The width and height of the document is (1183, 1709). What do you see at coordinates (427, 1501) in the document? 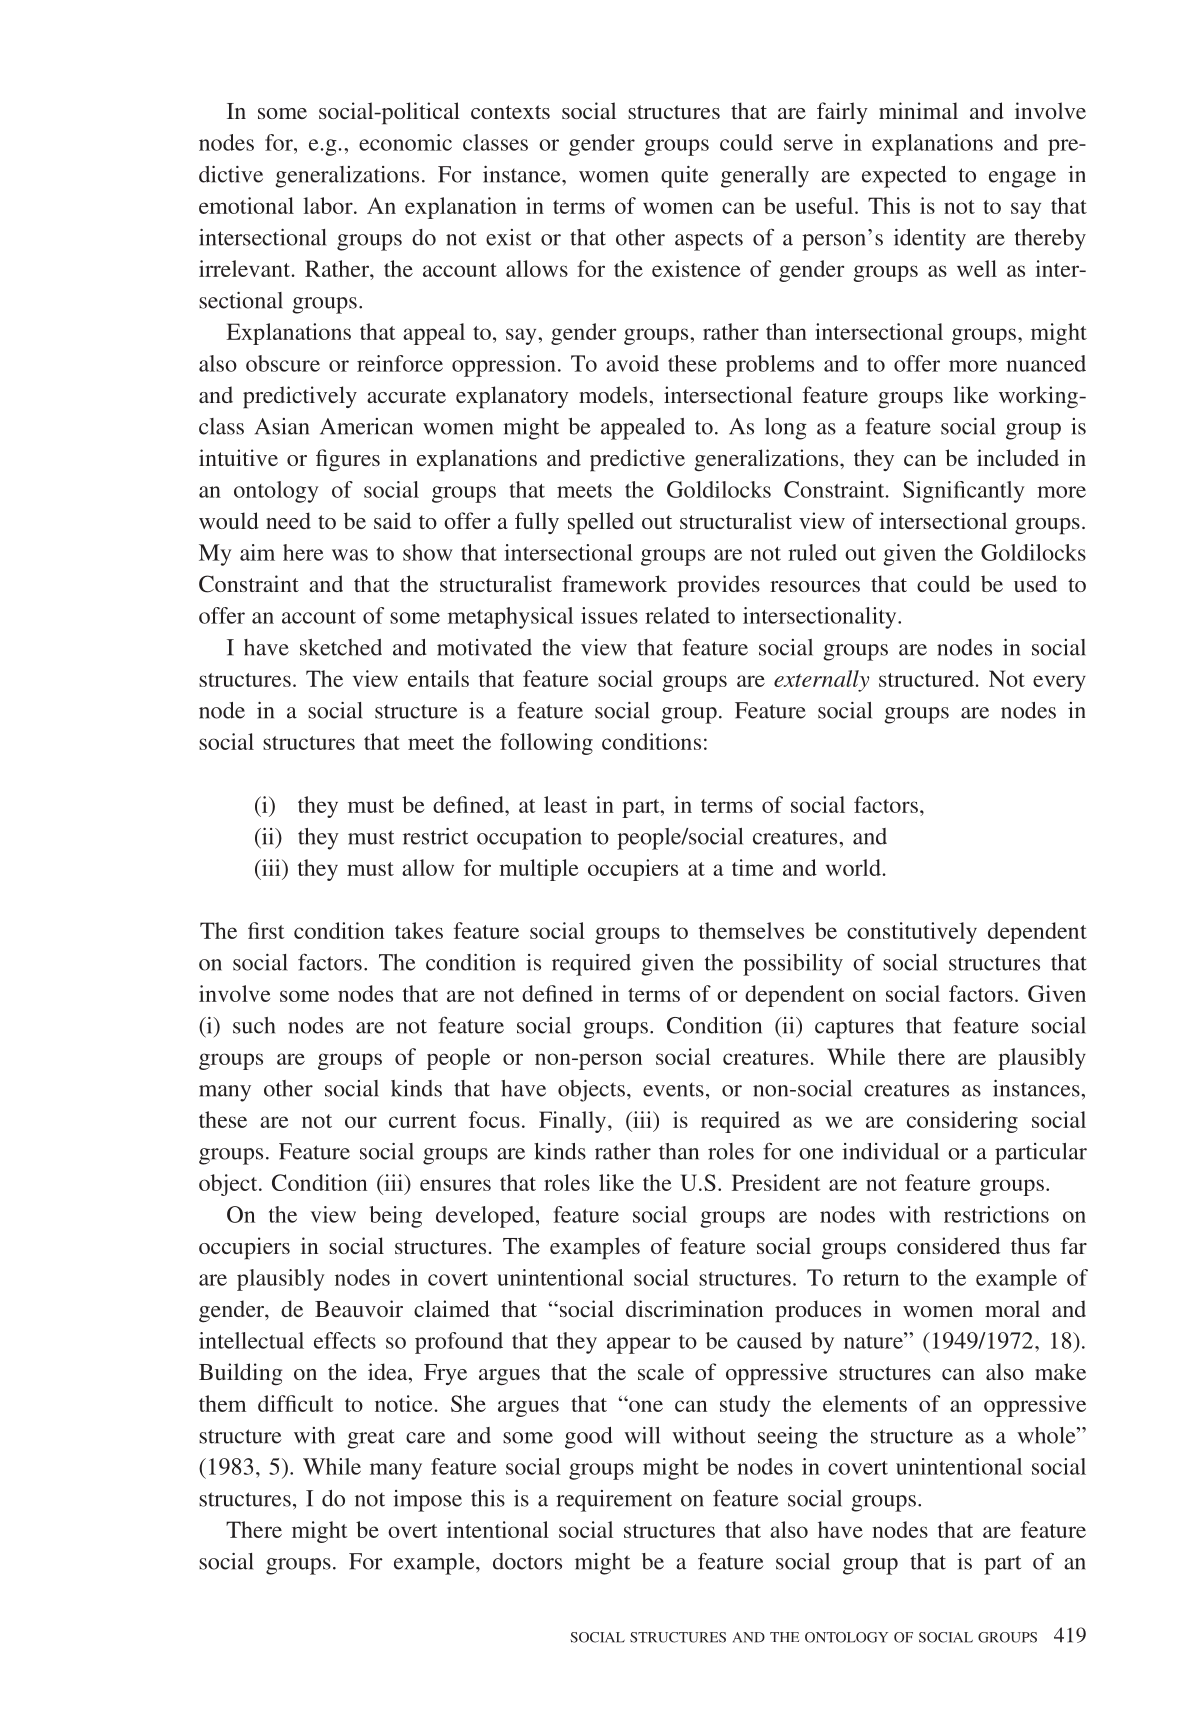
I see `impose` at bounding box center [427, 1501].
